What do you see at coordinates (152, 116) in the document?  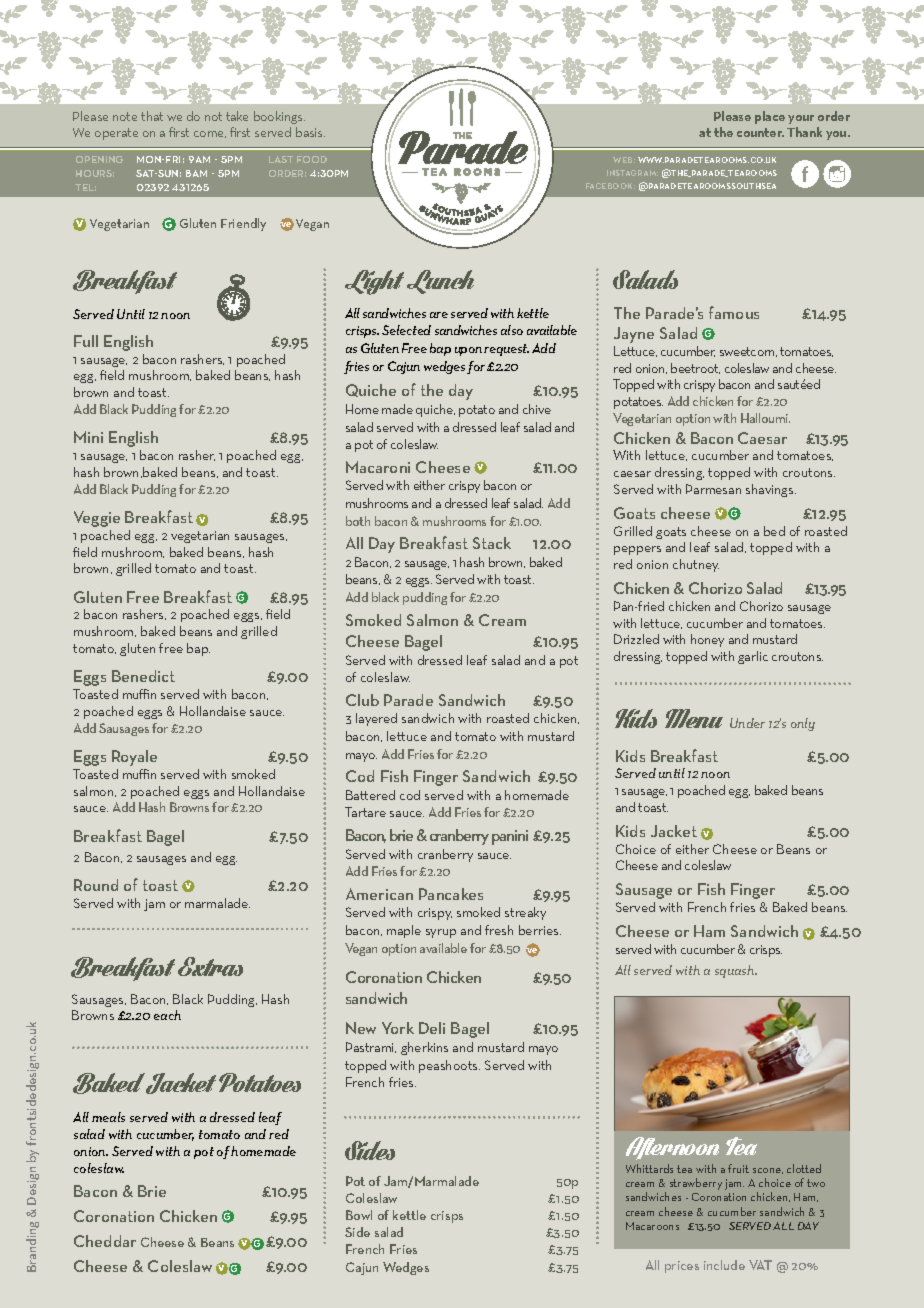 I see `that` at bounding box center [152, 116].
